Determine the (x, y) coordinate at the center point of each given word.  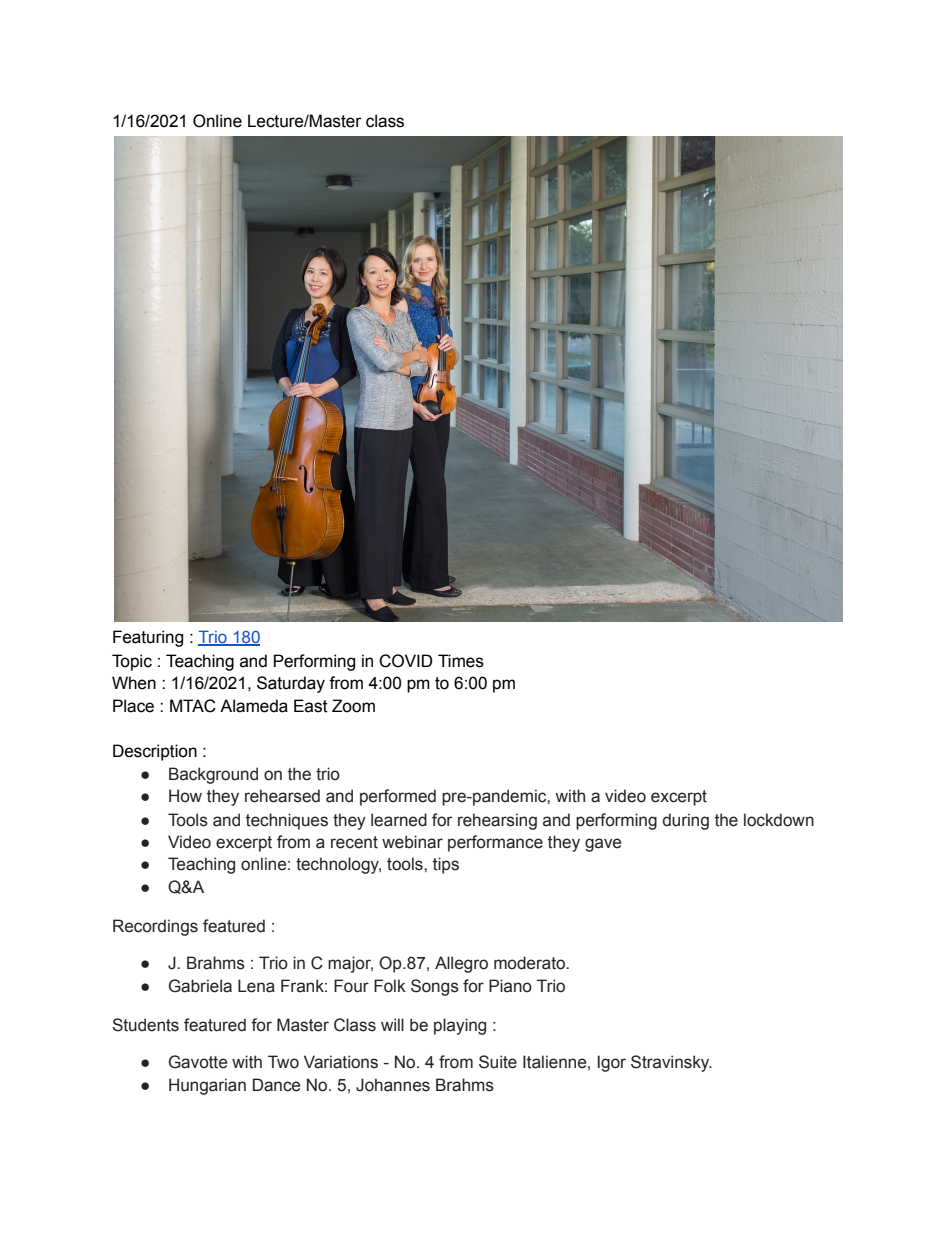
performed (398, 797)
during (686, 821)
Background (213, 775)
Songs (435, 987)
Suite (498, 1062)
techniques (287, 821)
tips (446, 865)
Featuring (148, 638)
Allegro (461, 964)
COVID (406, 661)
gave (603, 845)
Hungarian (207, 1086)
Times (461, 661)
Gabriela (200, 986)
